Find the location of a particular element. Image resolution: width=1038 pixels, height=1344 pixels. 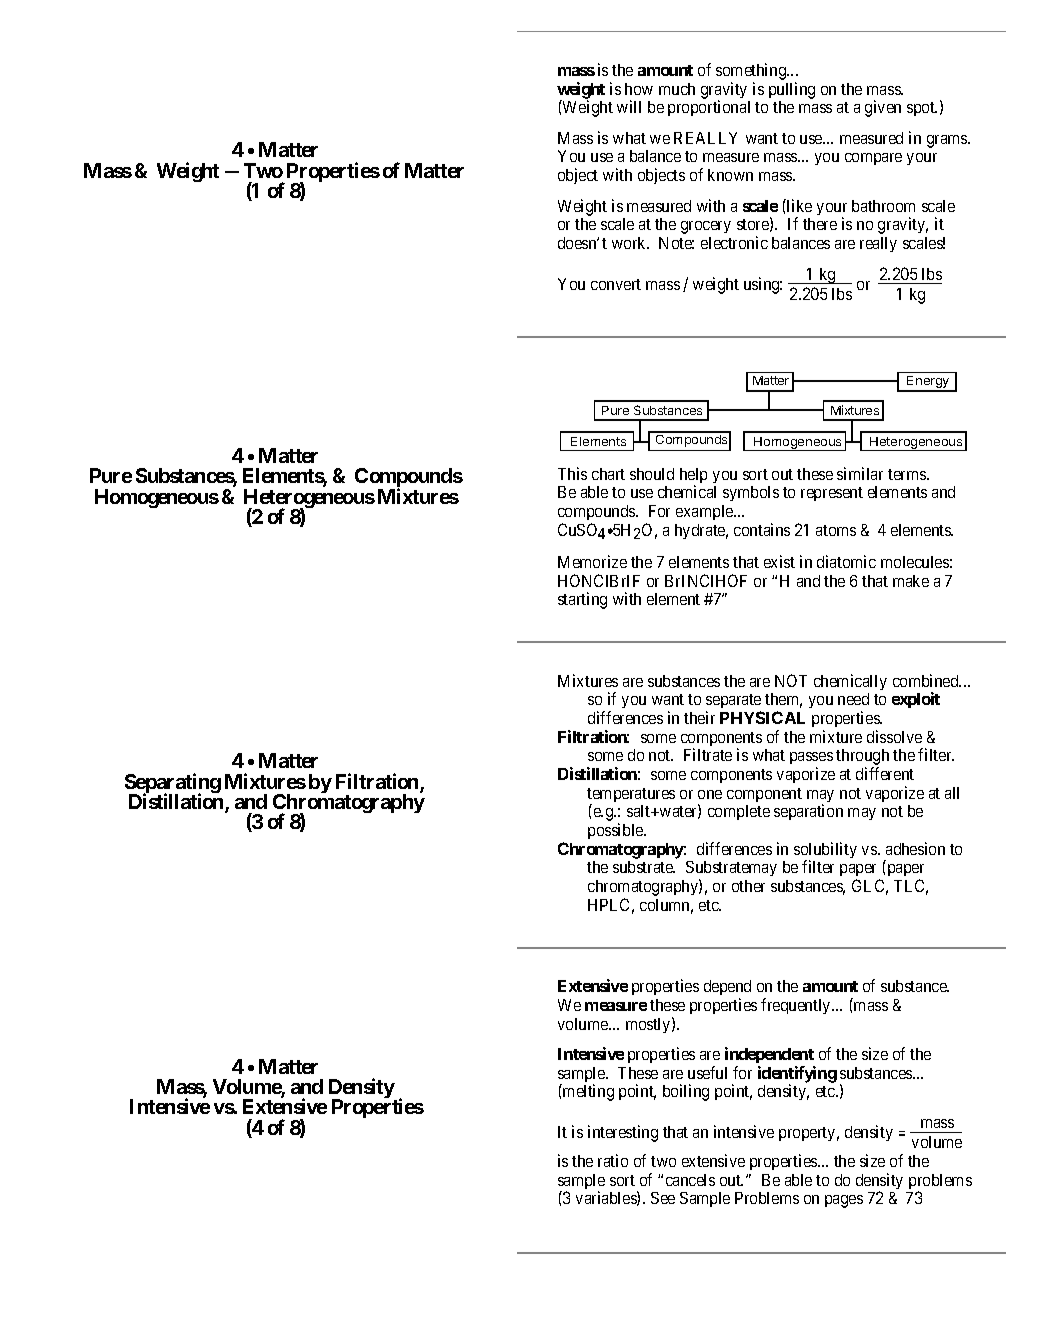

how is located at coordinates (639, 89).
